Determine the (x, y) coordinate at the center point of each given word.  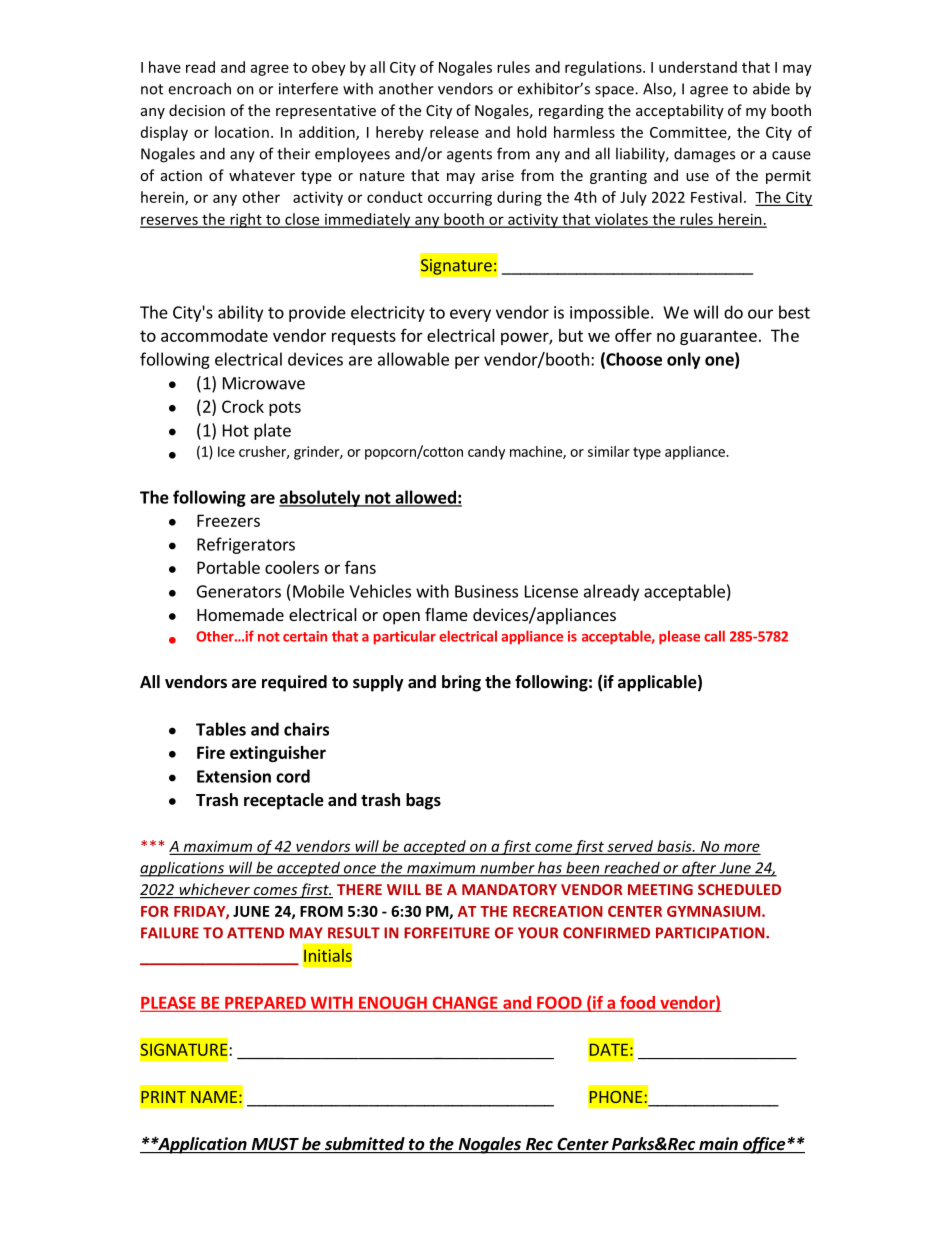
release (454, 132)
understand (698, 67)
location (242, 132)
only (683, 360)
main (718, 1145)
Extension (234, 776)
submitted (365, 1145)
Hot (236, 430)
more (741, 848)
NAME (214, 1097)
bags (423, 801)
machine (537, 452)
